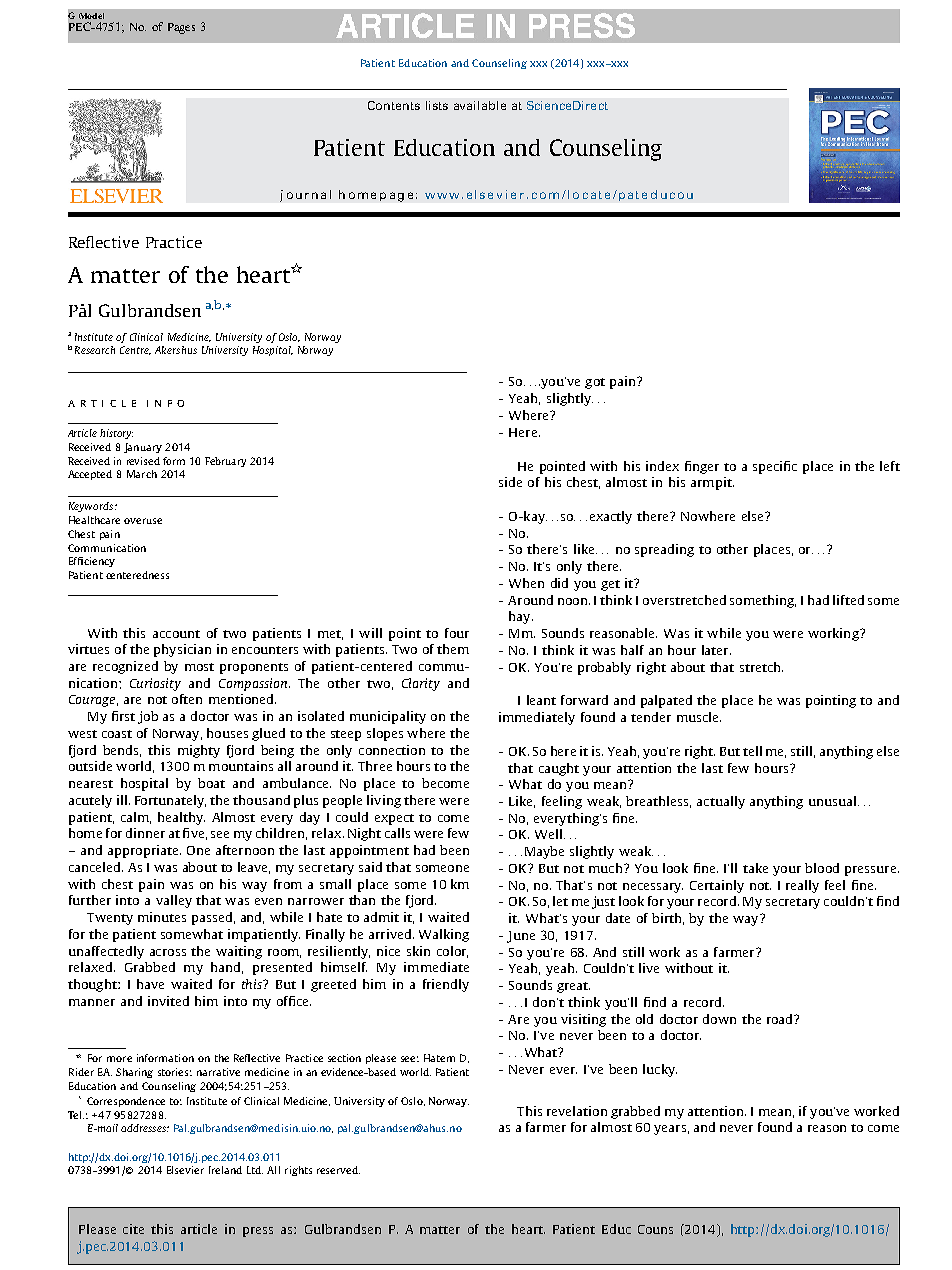  What do you see at coordinates (181, 28) in the image?
I see `Pages` at bounding box center [181, 28].
